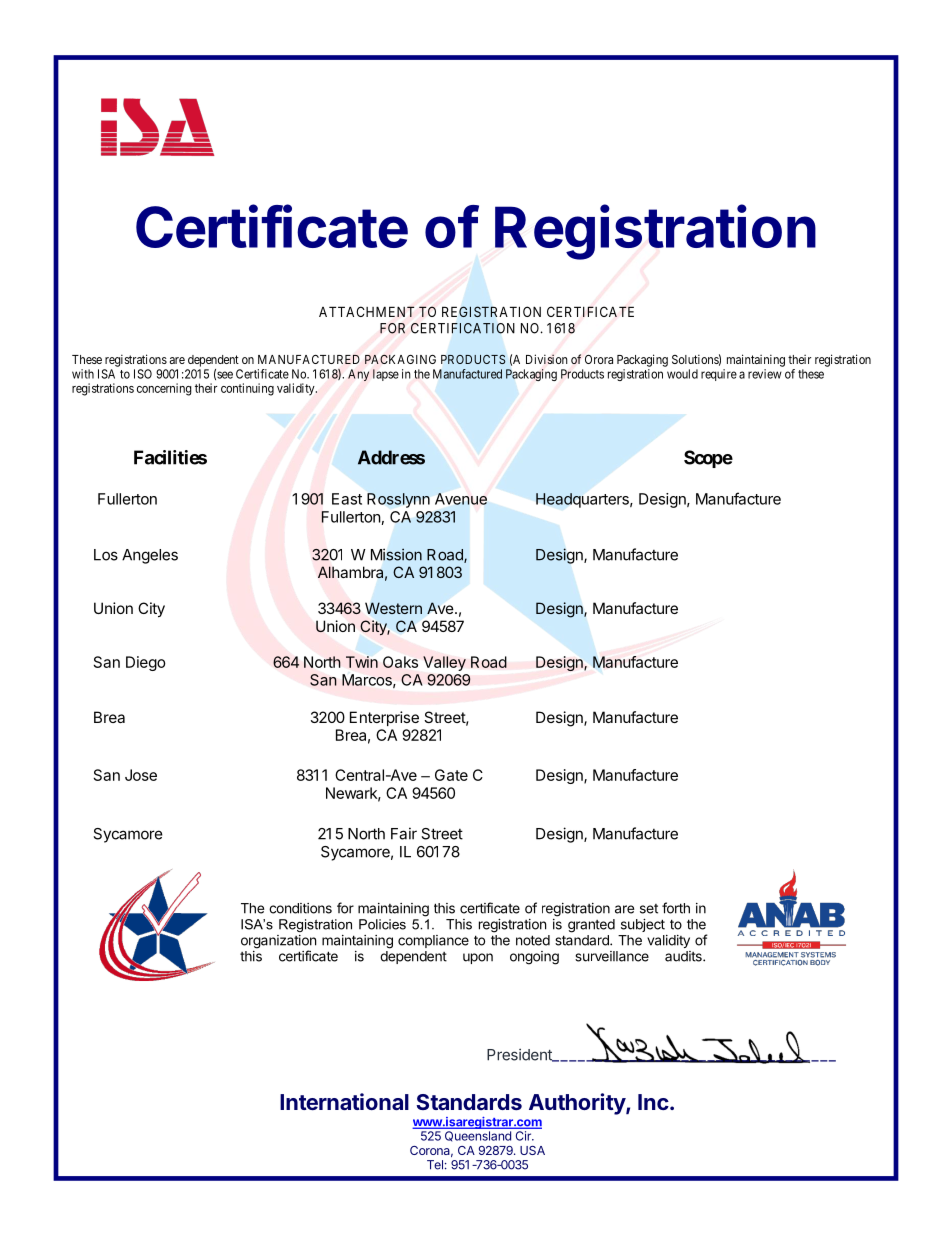  I want to click on forth, so click(676, 908).
